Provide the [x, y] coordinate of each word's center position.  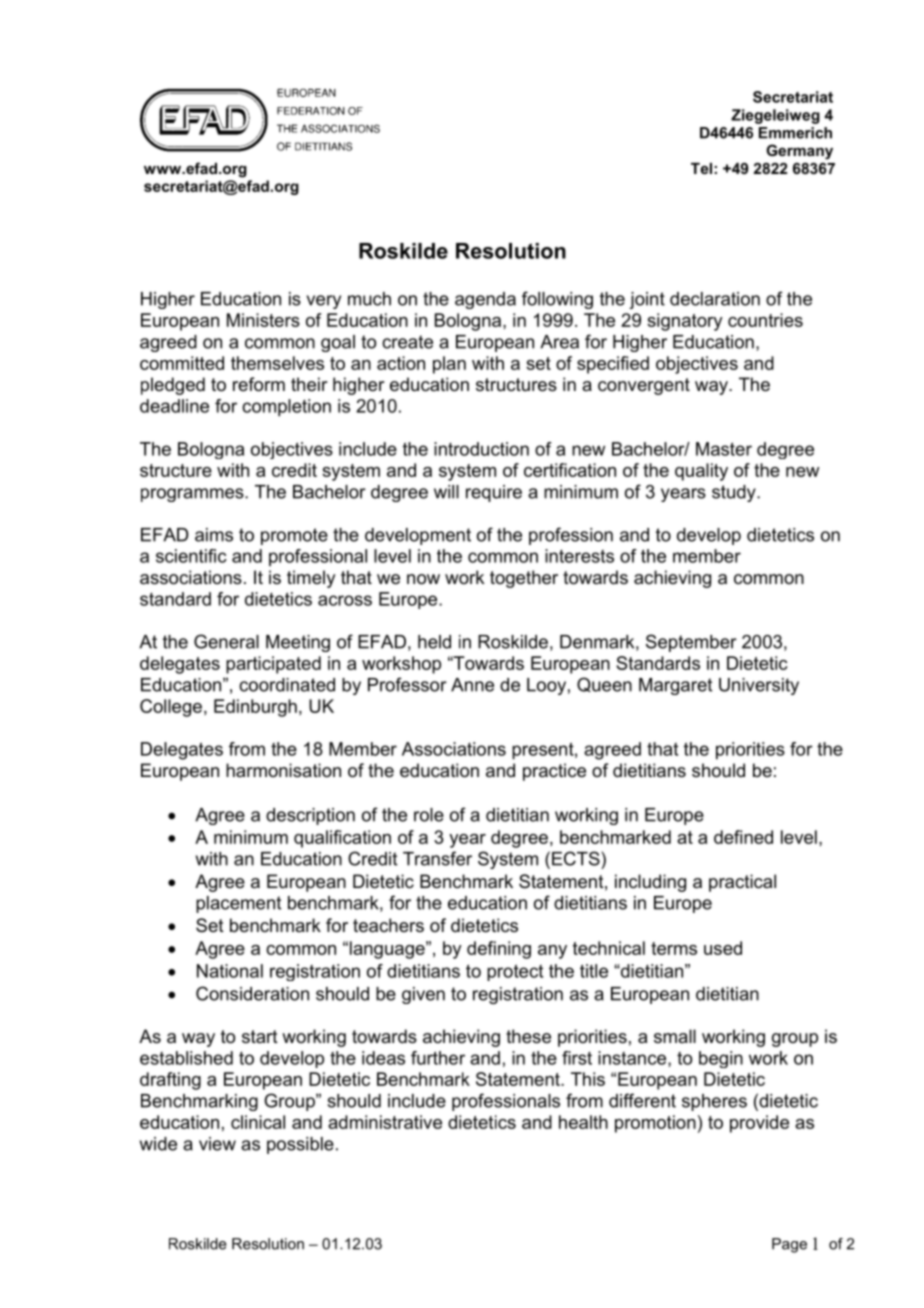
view [217, 1144]
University [759, 686]
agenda [485, 300]
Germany [799, 152]
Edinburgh [255, 708]
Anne [472, 685]
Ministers [263, 320]
